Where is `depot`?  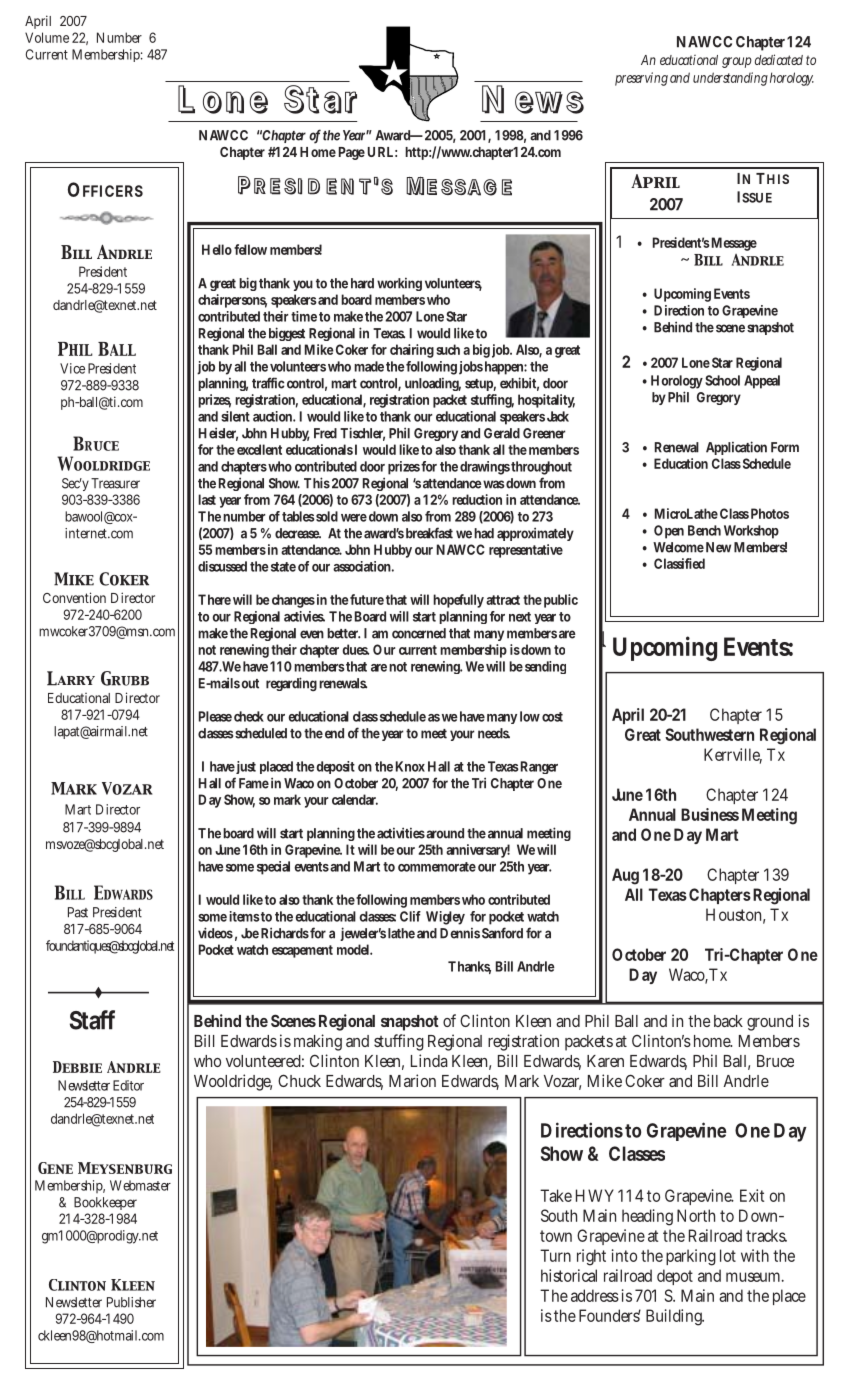
depot is located at coordinates (675, 1277).
